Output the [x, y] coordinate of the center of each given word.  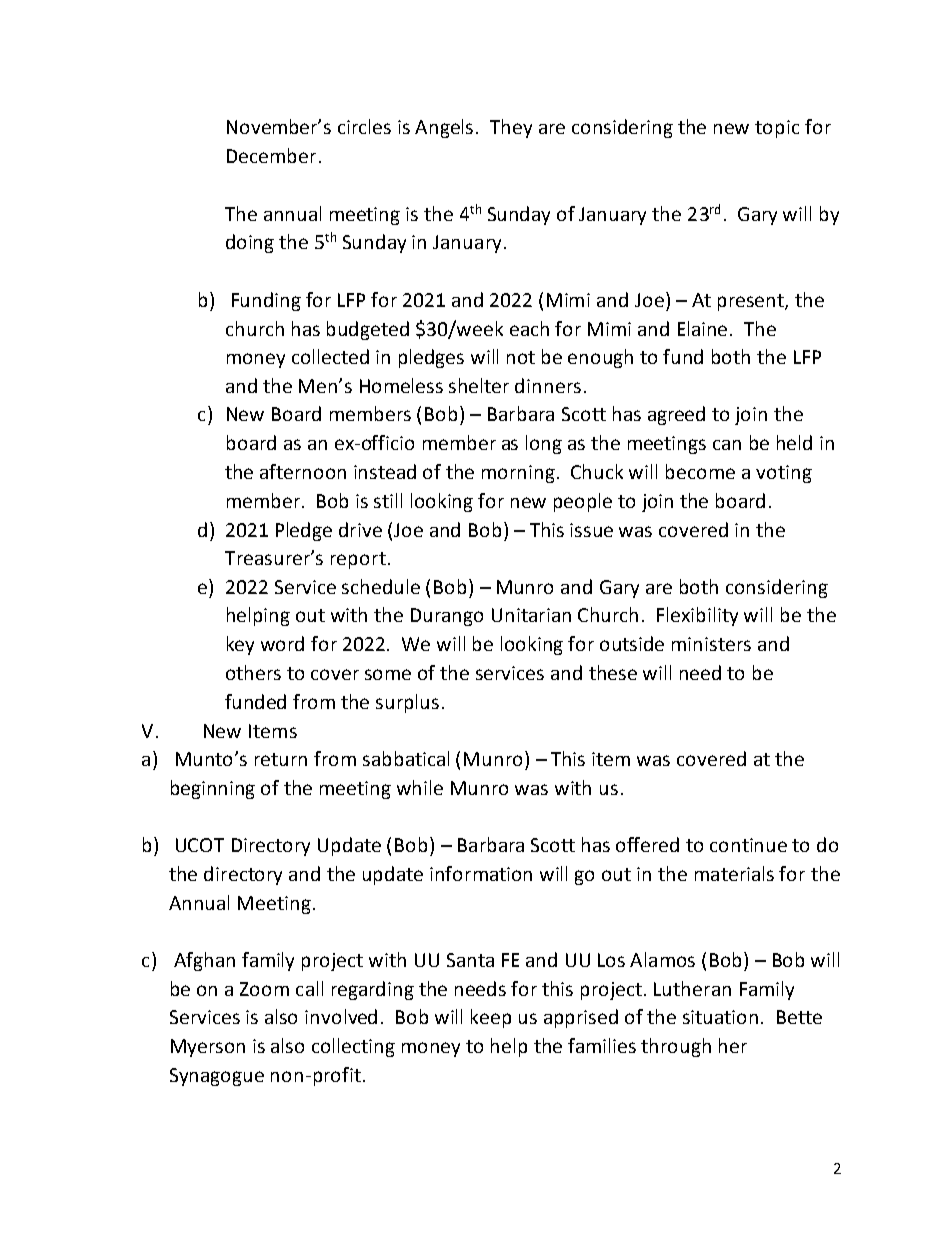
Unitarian [531, 615]
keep [491, 1018]
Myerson [208, 1048]
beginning [213, 789]
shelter [479, 385]
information [481, 873]
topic [777, 129]
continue [748, 845]
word [282, 643]
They [511, 128]
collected [330, 356]
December [271, 155]
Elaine [704, 328]
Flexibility [697, 616]
